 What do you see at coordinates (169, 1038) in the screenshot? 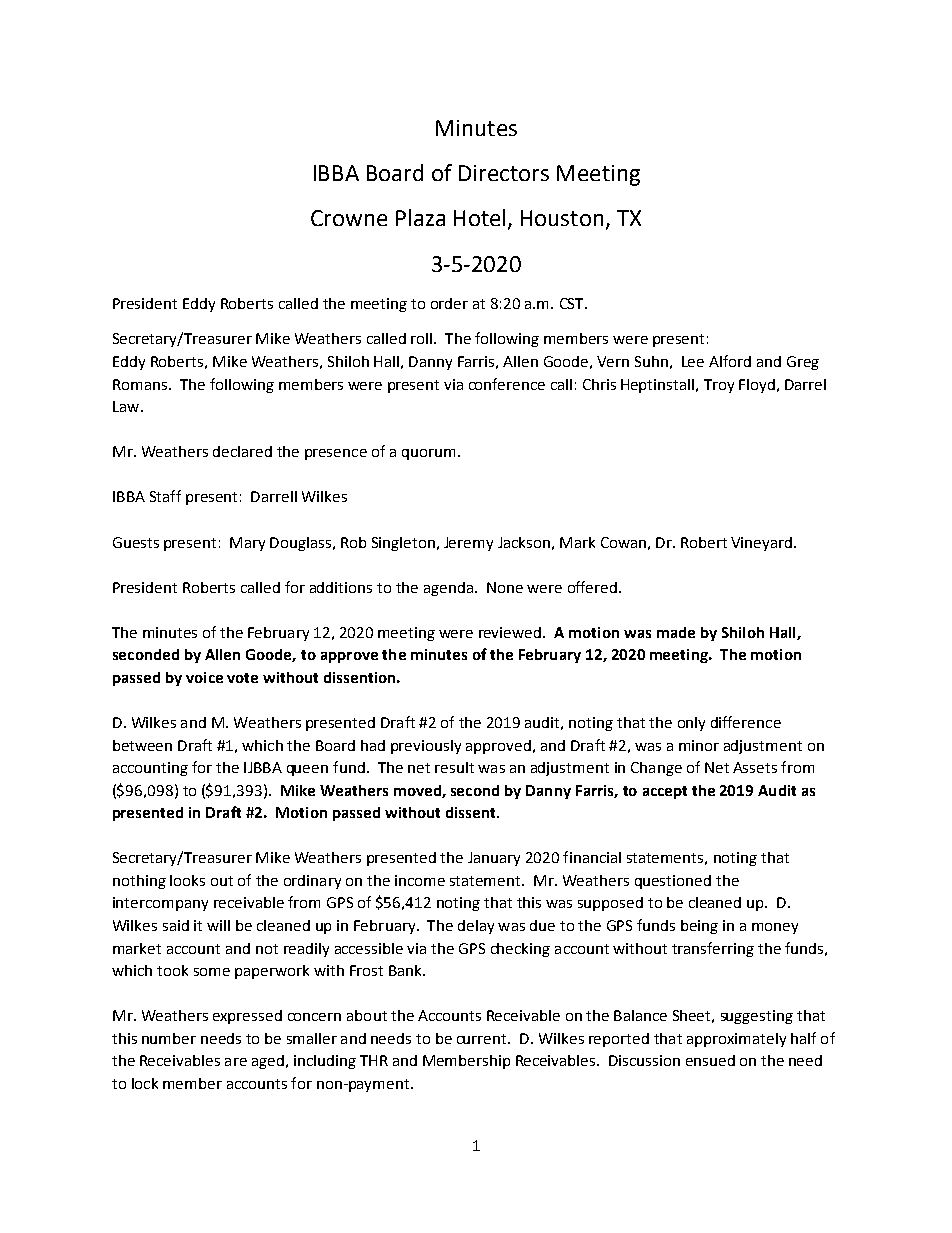
I see `number` at bounding box center [169, 1038].
